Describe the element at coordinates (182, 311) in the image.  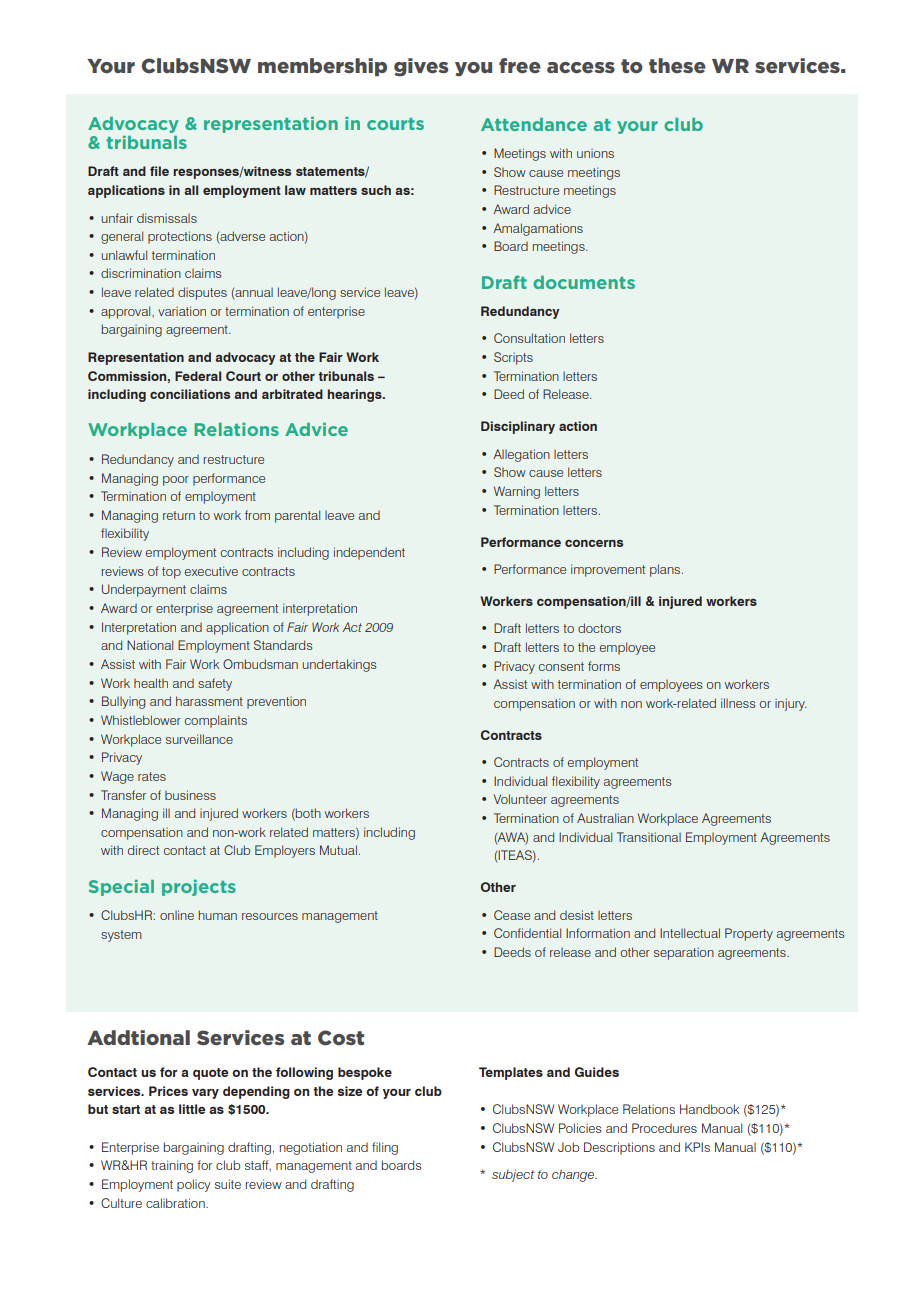
I see `variation` at that location.
